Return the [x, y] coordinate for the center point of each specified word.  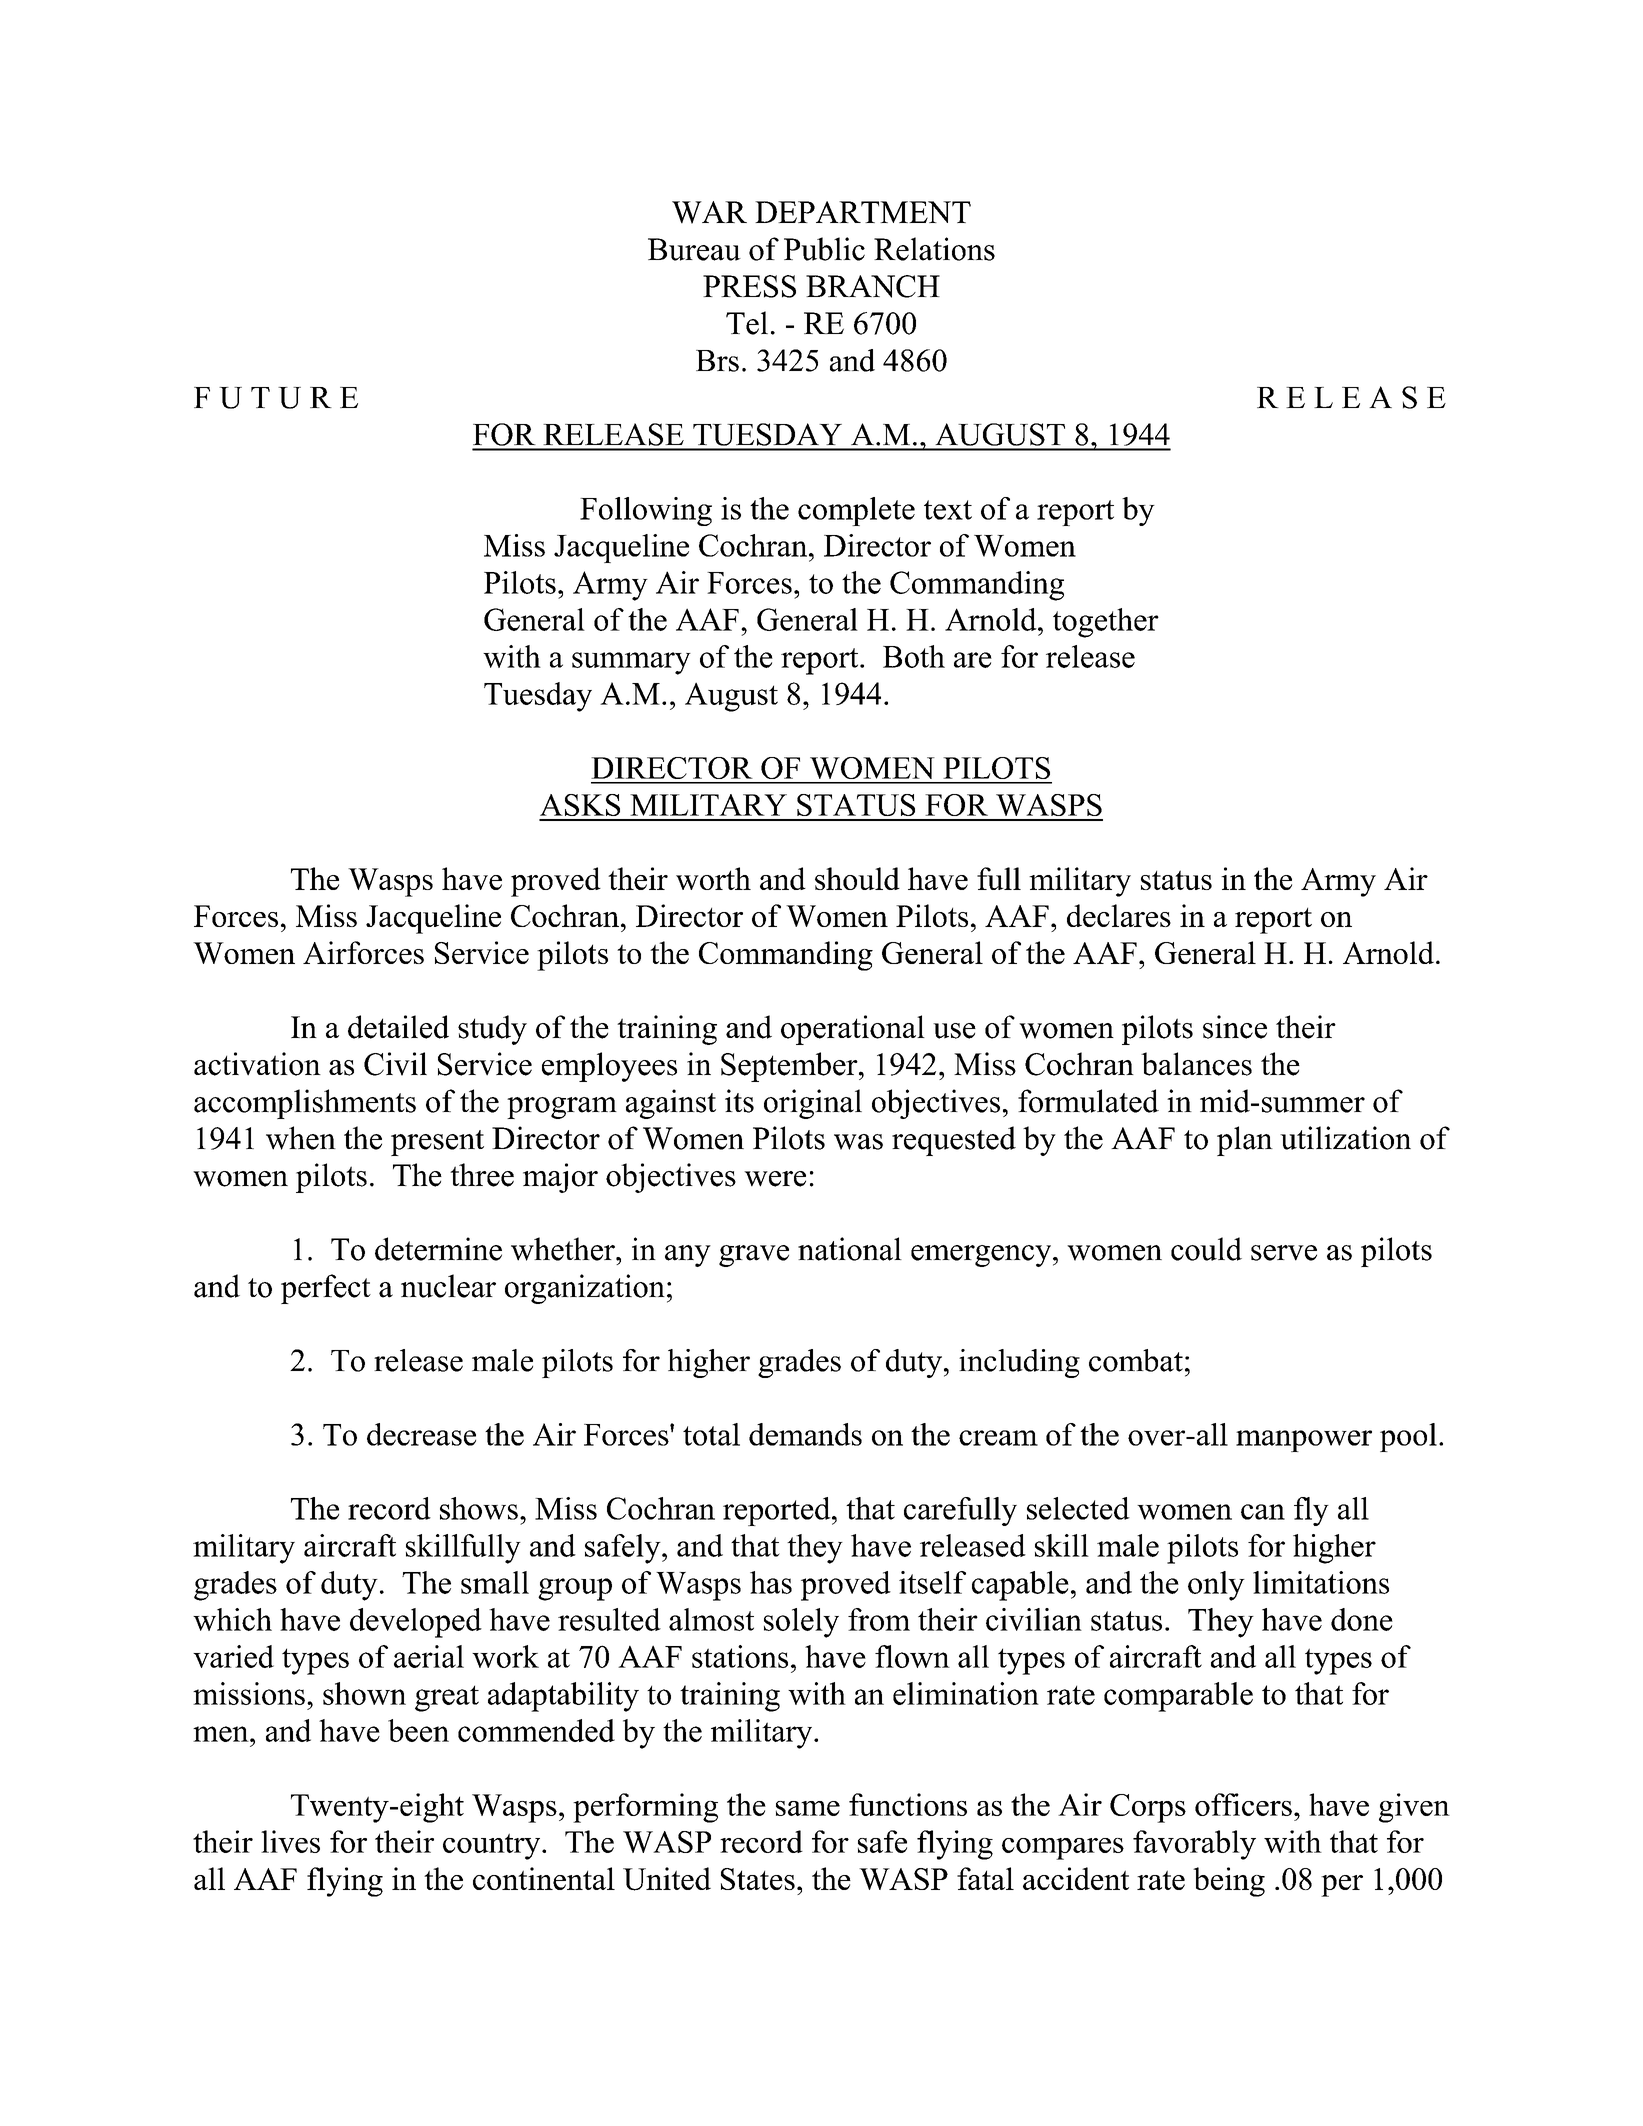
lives [290, 1841]
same [808, 1808]
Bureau [694, 249]
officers [1243, 1804]
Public [824, 249]
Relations [934, 249]
